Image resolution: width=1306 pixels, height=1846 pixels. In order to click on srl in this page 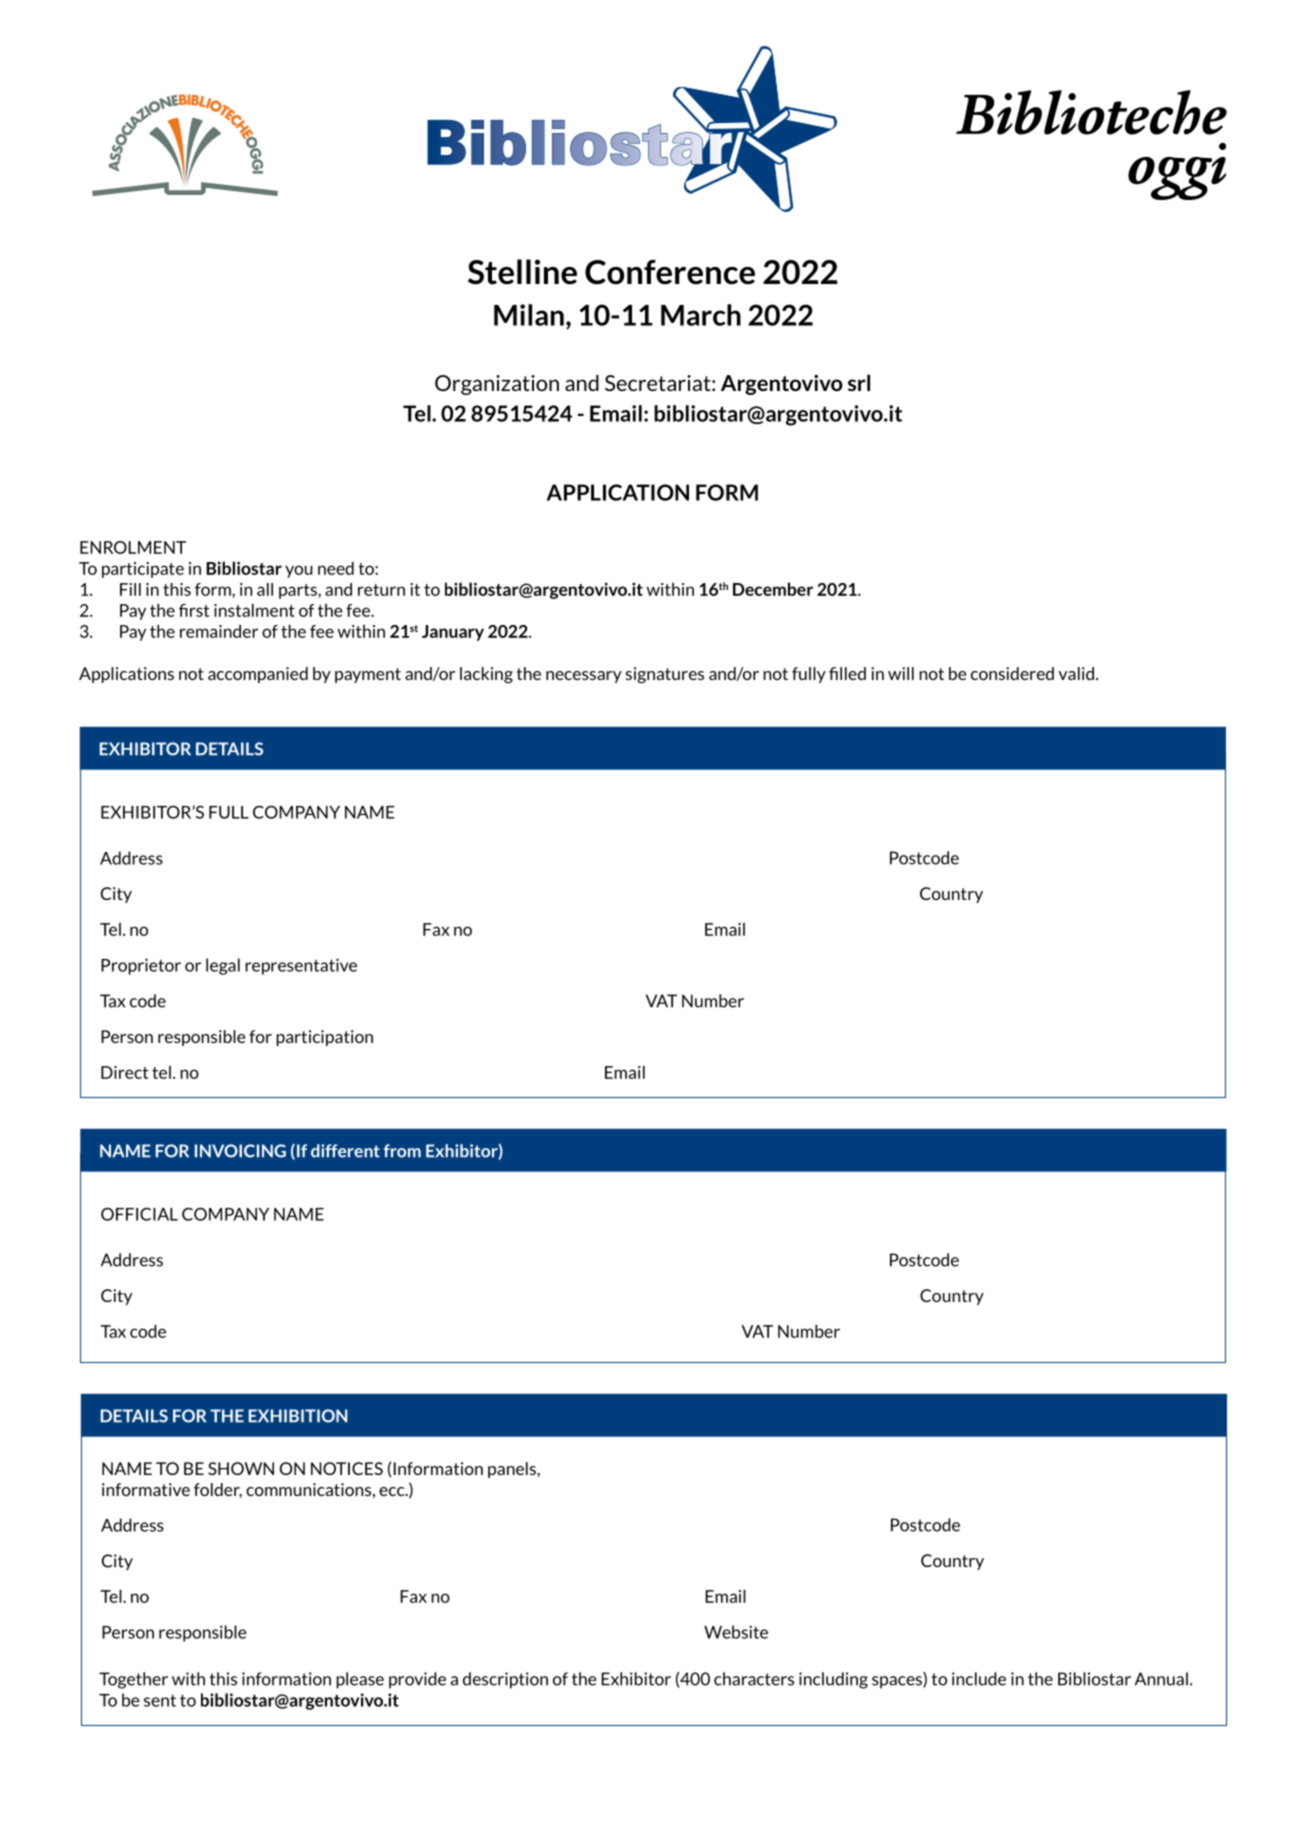, I will do `click(859, 382)`.
